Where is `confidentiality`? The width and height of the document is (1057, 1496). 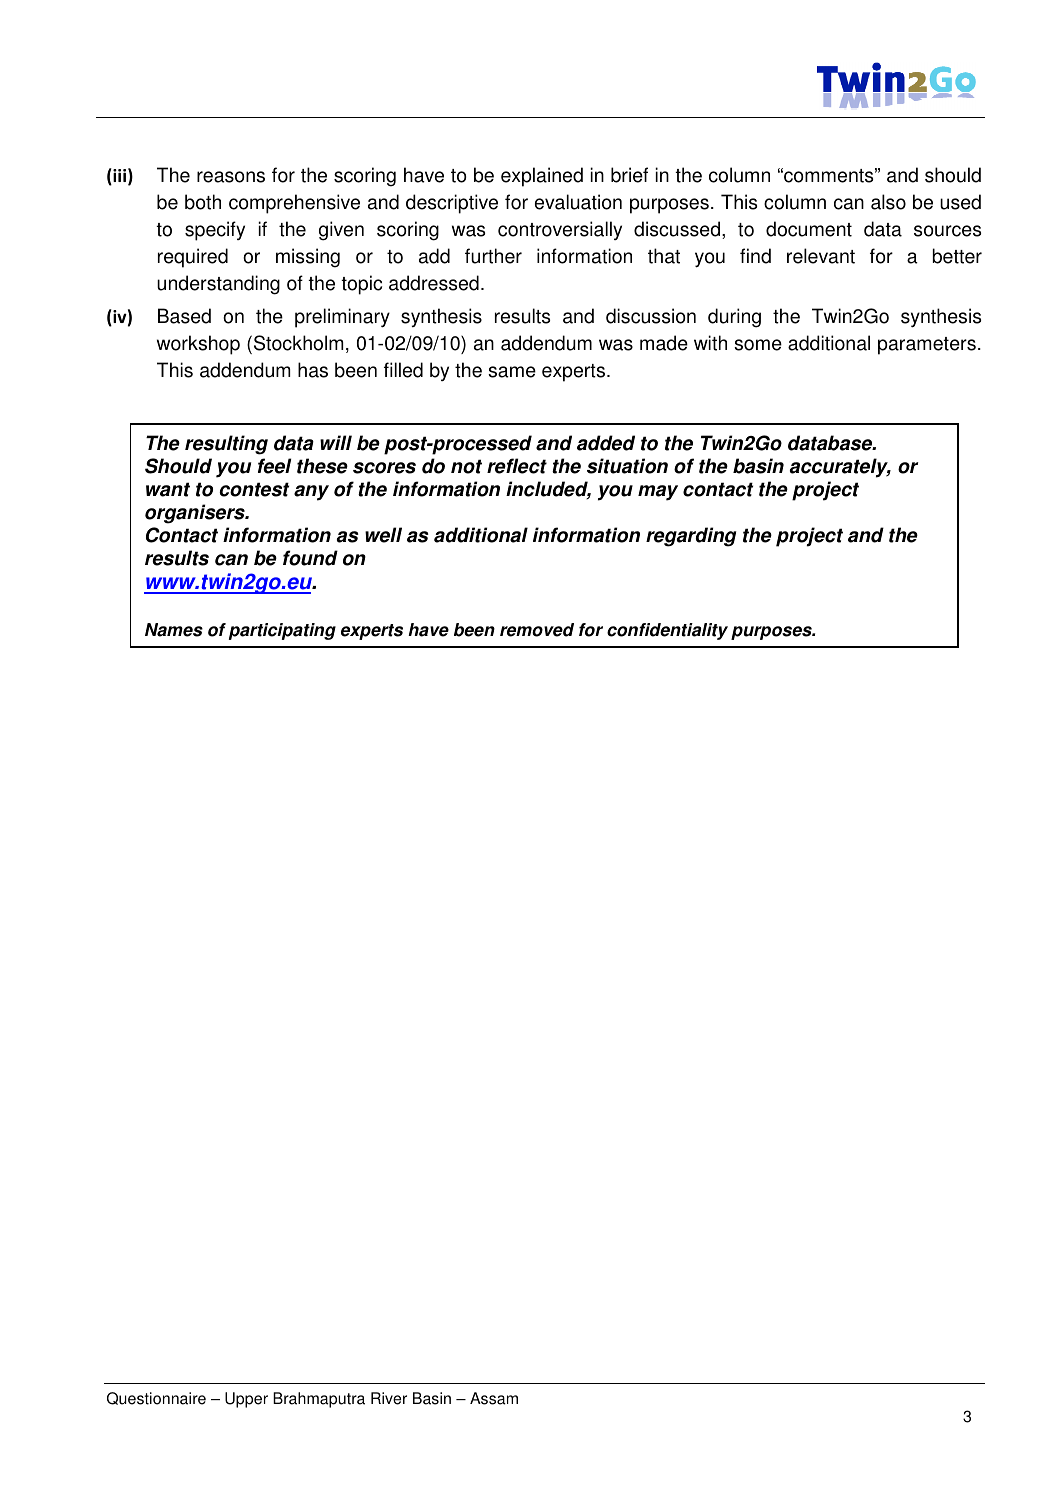
confidentiality is located at coordinates (667, 631).
